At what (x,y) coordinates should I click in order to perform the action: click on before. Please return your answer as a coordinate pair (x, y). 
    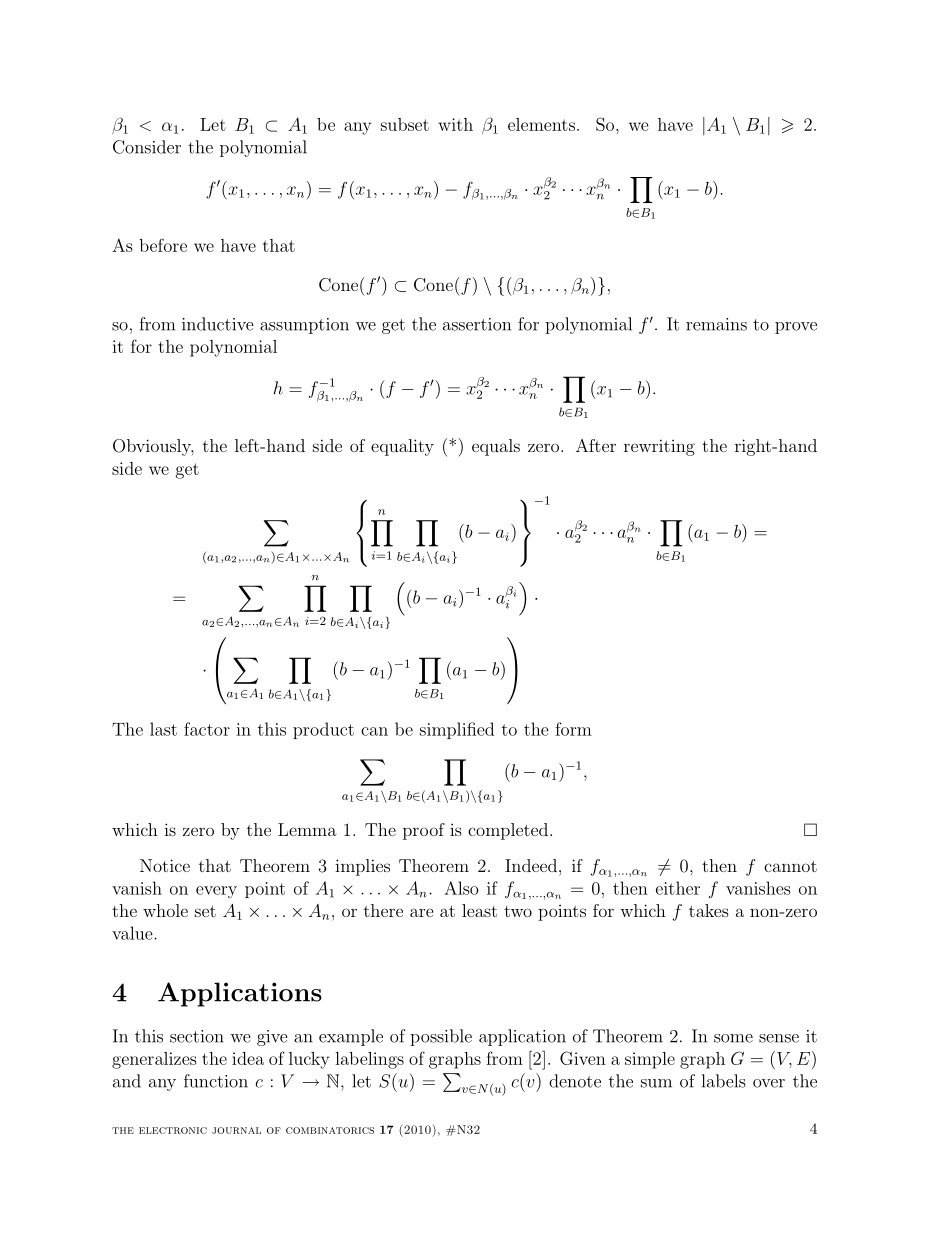
    Looking at the image, I should click on (163, 245).
